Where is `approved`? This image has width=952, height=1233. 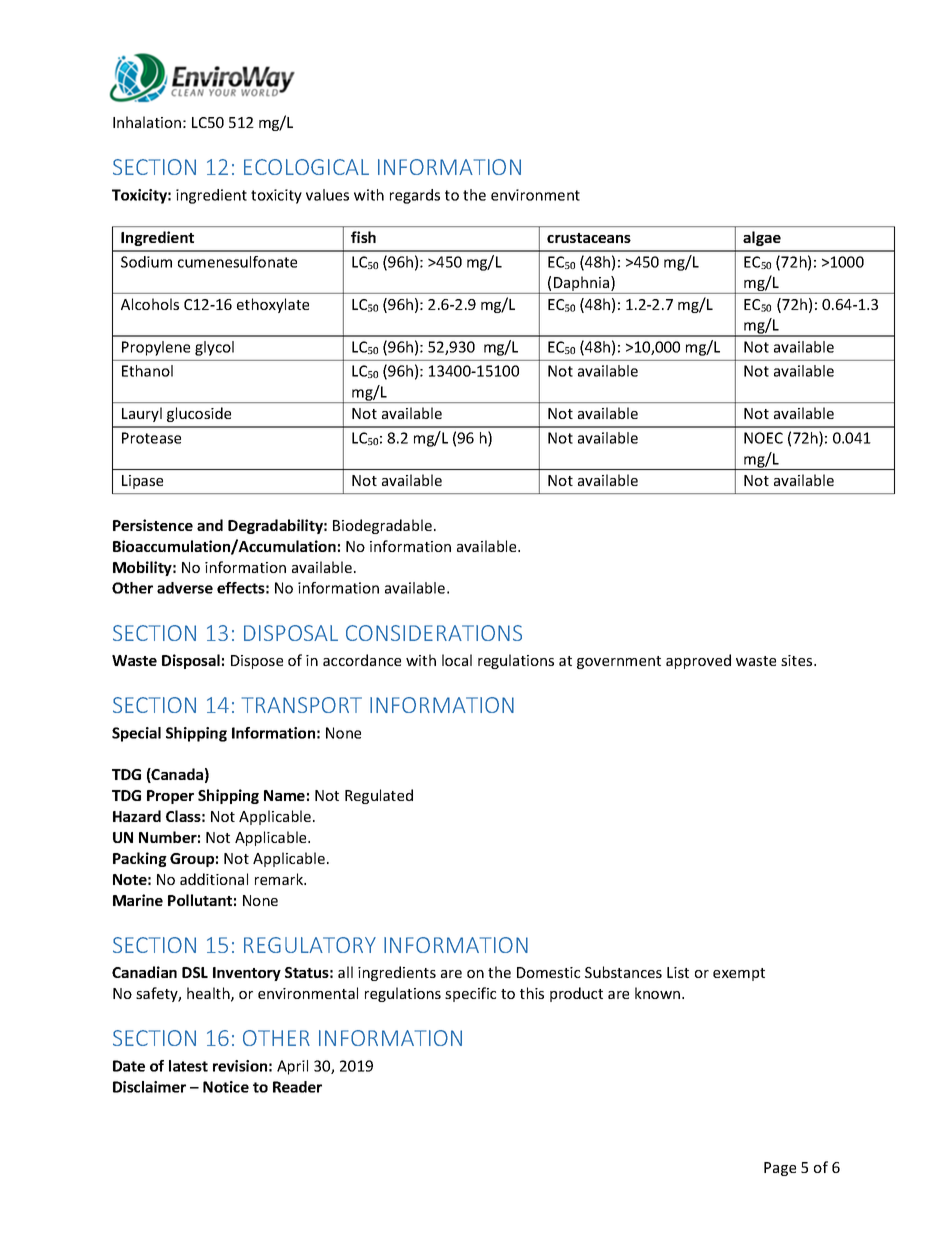
approved is located at coordinates (698, 661).
